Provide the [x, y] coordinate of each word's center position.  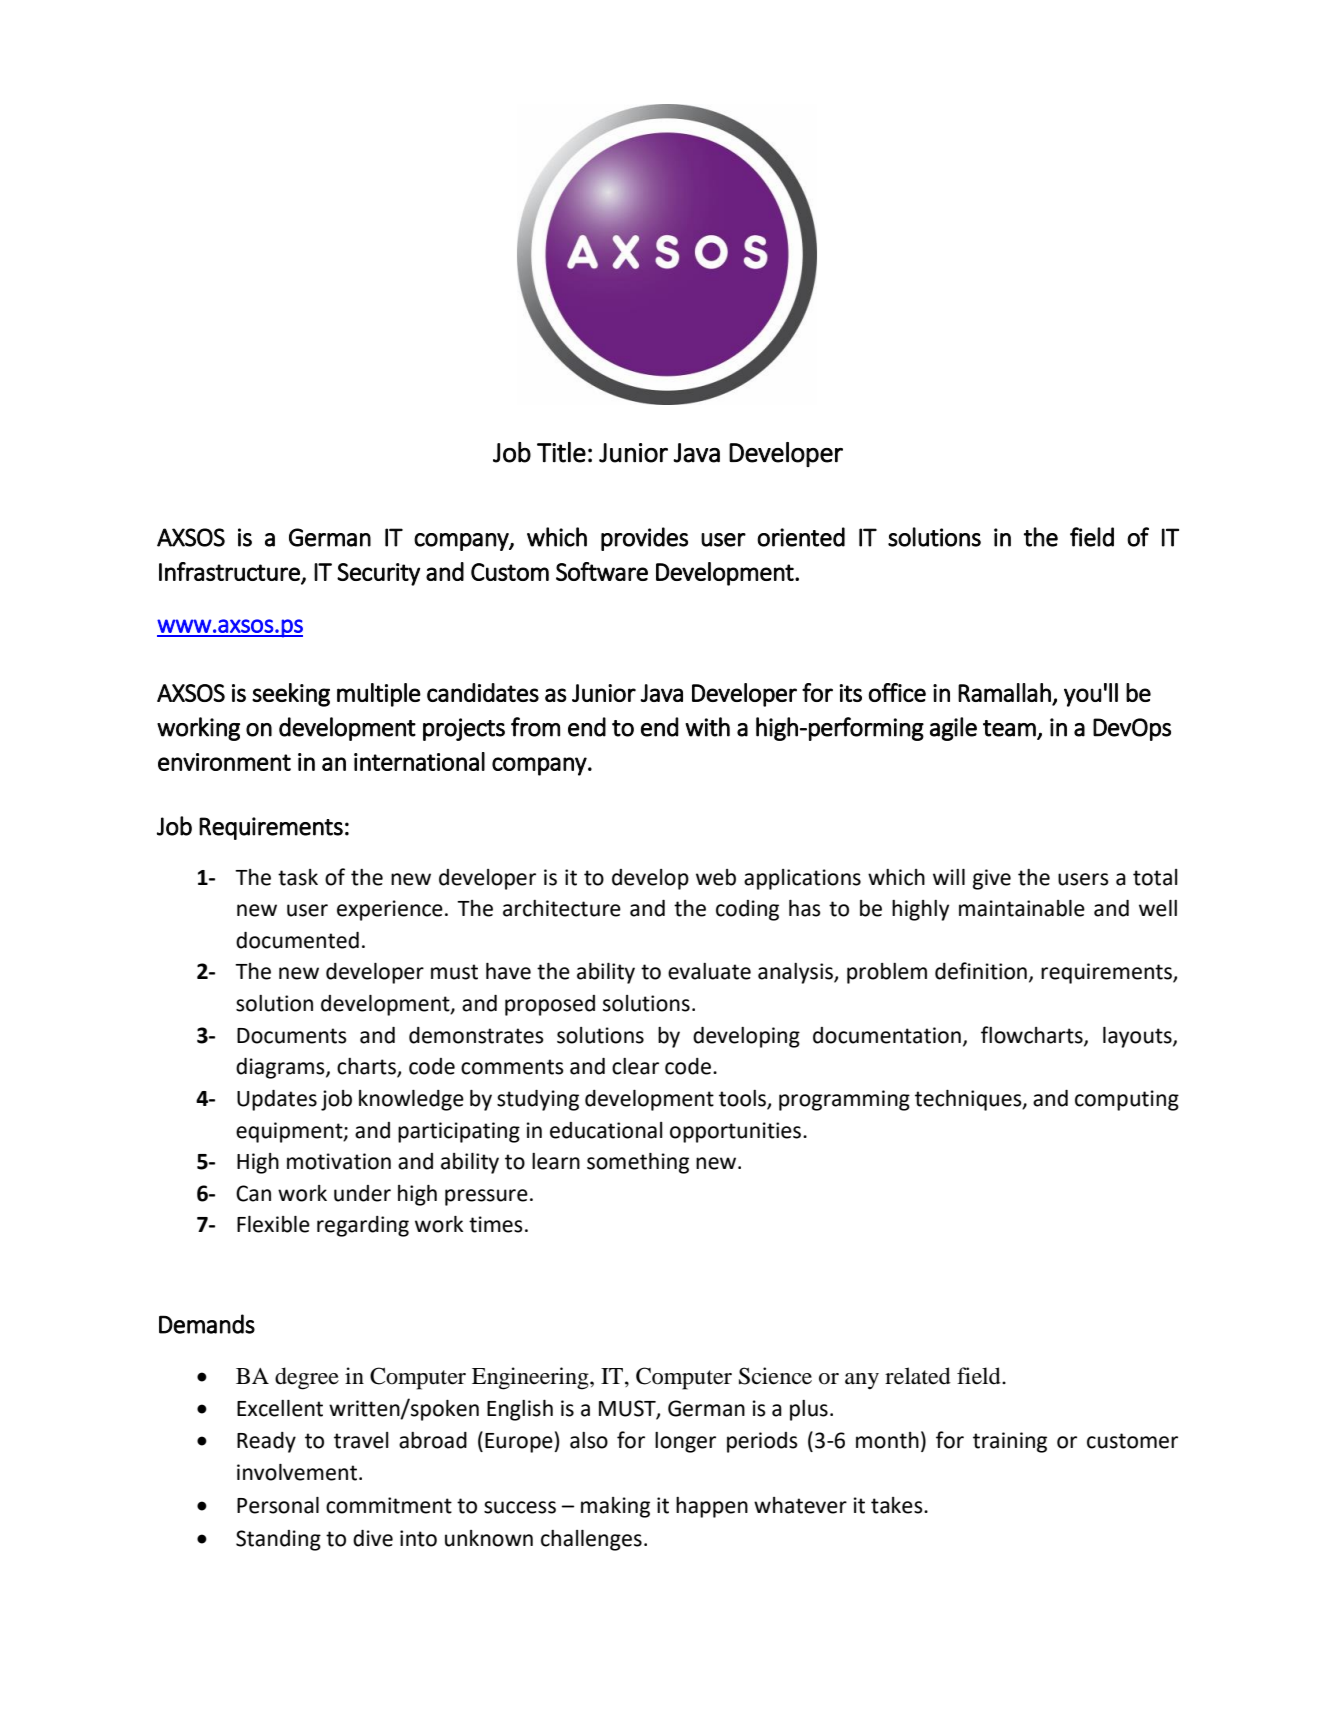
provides [644, 539]
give [992, 879]
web [716, 877]
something [638, 1163]
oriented [801, 537]
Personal [278, 1505]
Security [378, 574]
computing [1127, 1100]
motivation [339, 1161]
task [298, 877]
